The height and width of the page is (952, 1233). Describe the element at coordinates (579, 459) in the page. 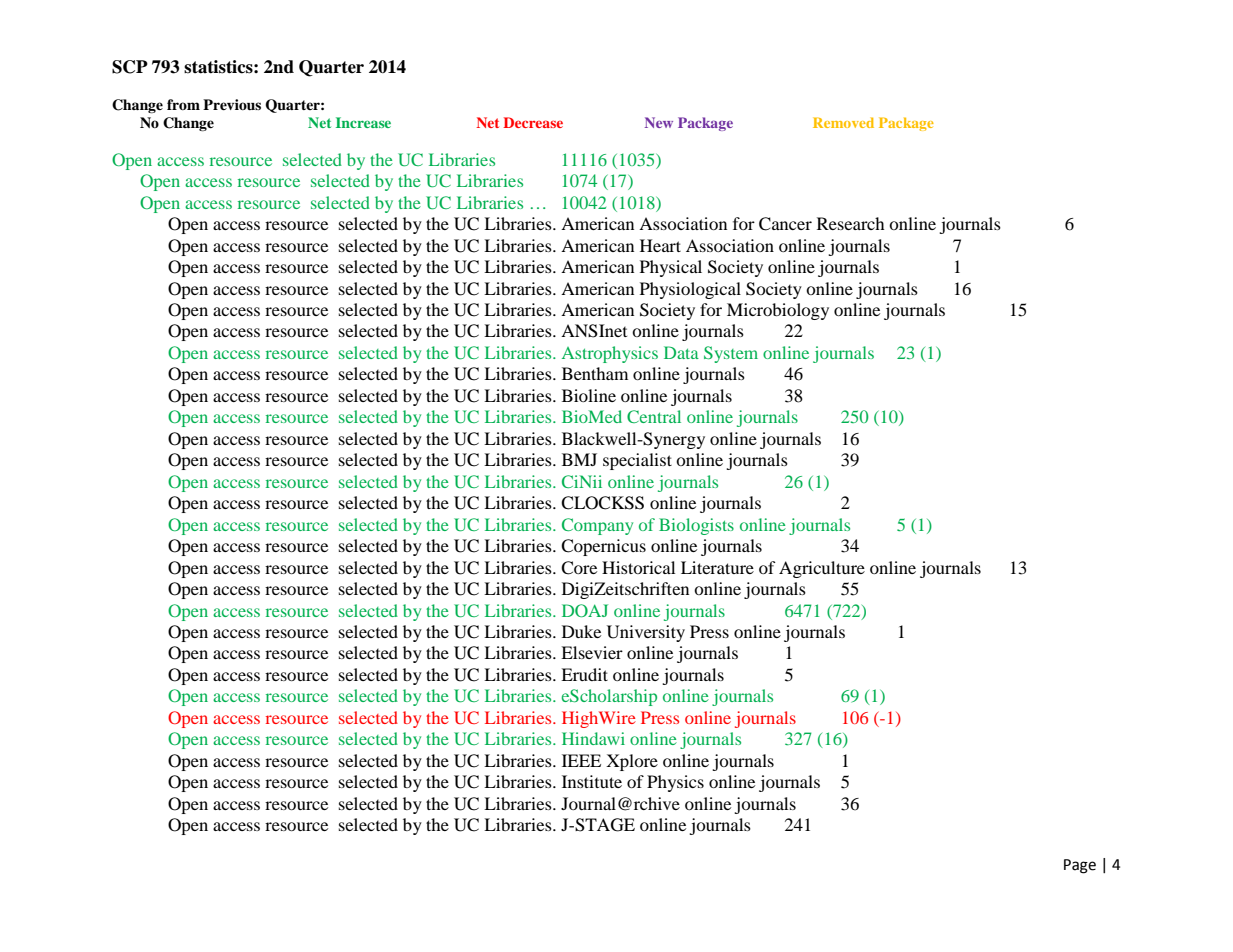

I see `BMJ` at that location.
